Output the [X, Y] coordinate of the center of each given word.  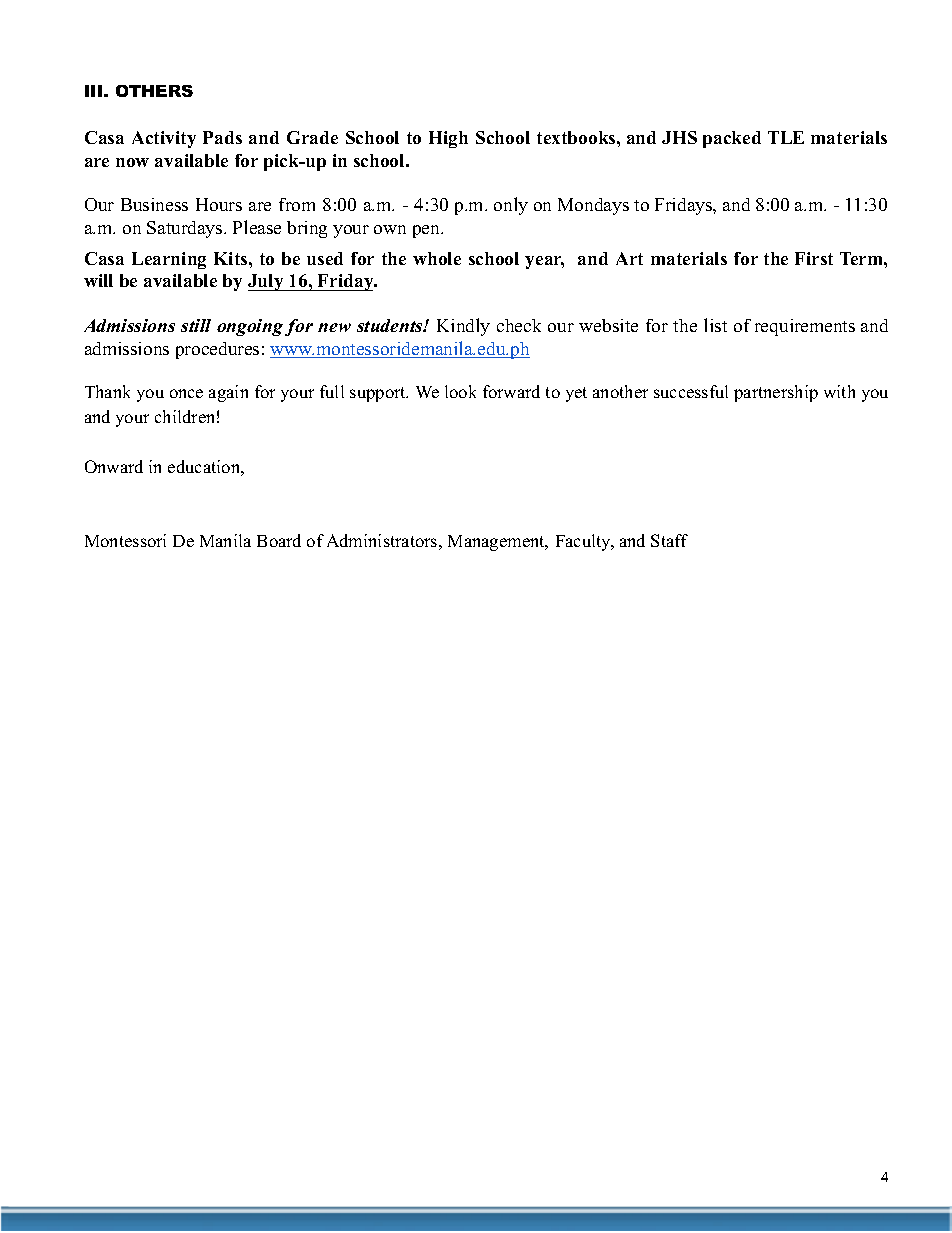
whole [437, 258]
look [460, 391]
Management [497, 543]
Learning [169, 260]
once [186, 393]
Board [279, 540]
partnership [776, 393]
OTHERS [154, 91]
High [448, 139]
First [814, 258]
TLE [786, 137]
